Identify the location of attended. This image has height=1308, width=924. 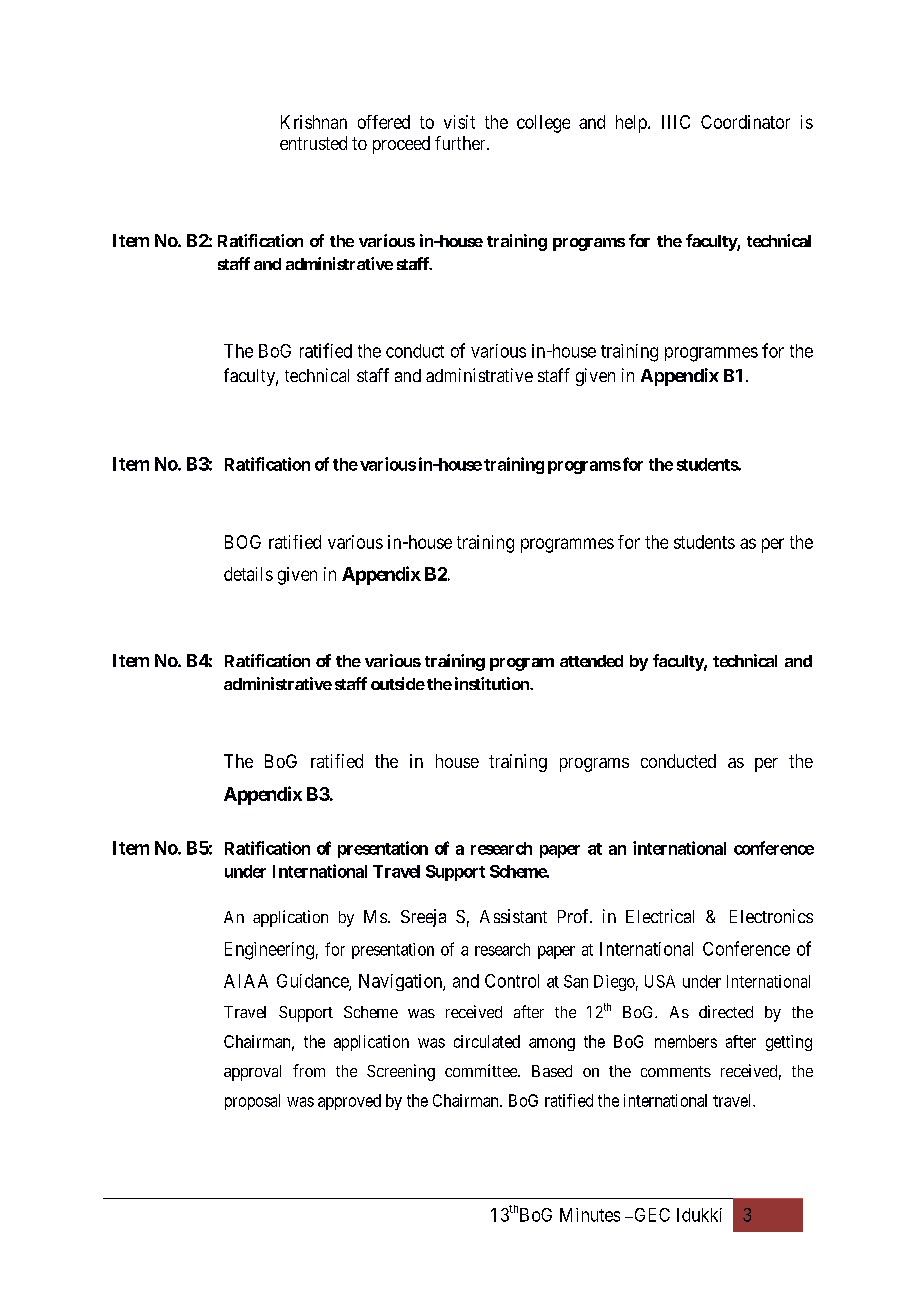
(591, 661).
